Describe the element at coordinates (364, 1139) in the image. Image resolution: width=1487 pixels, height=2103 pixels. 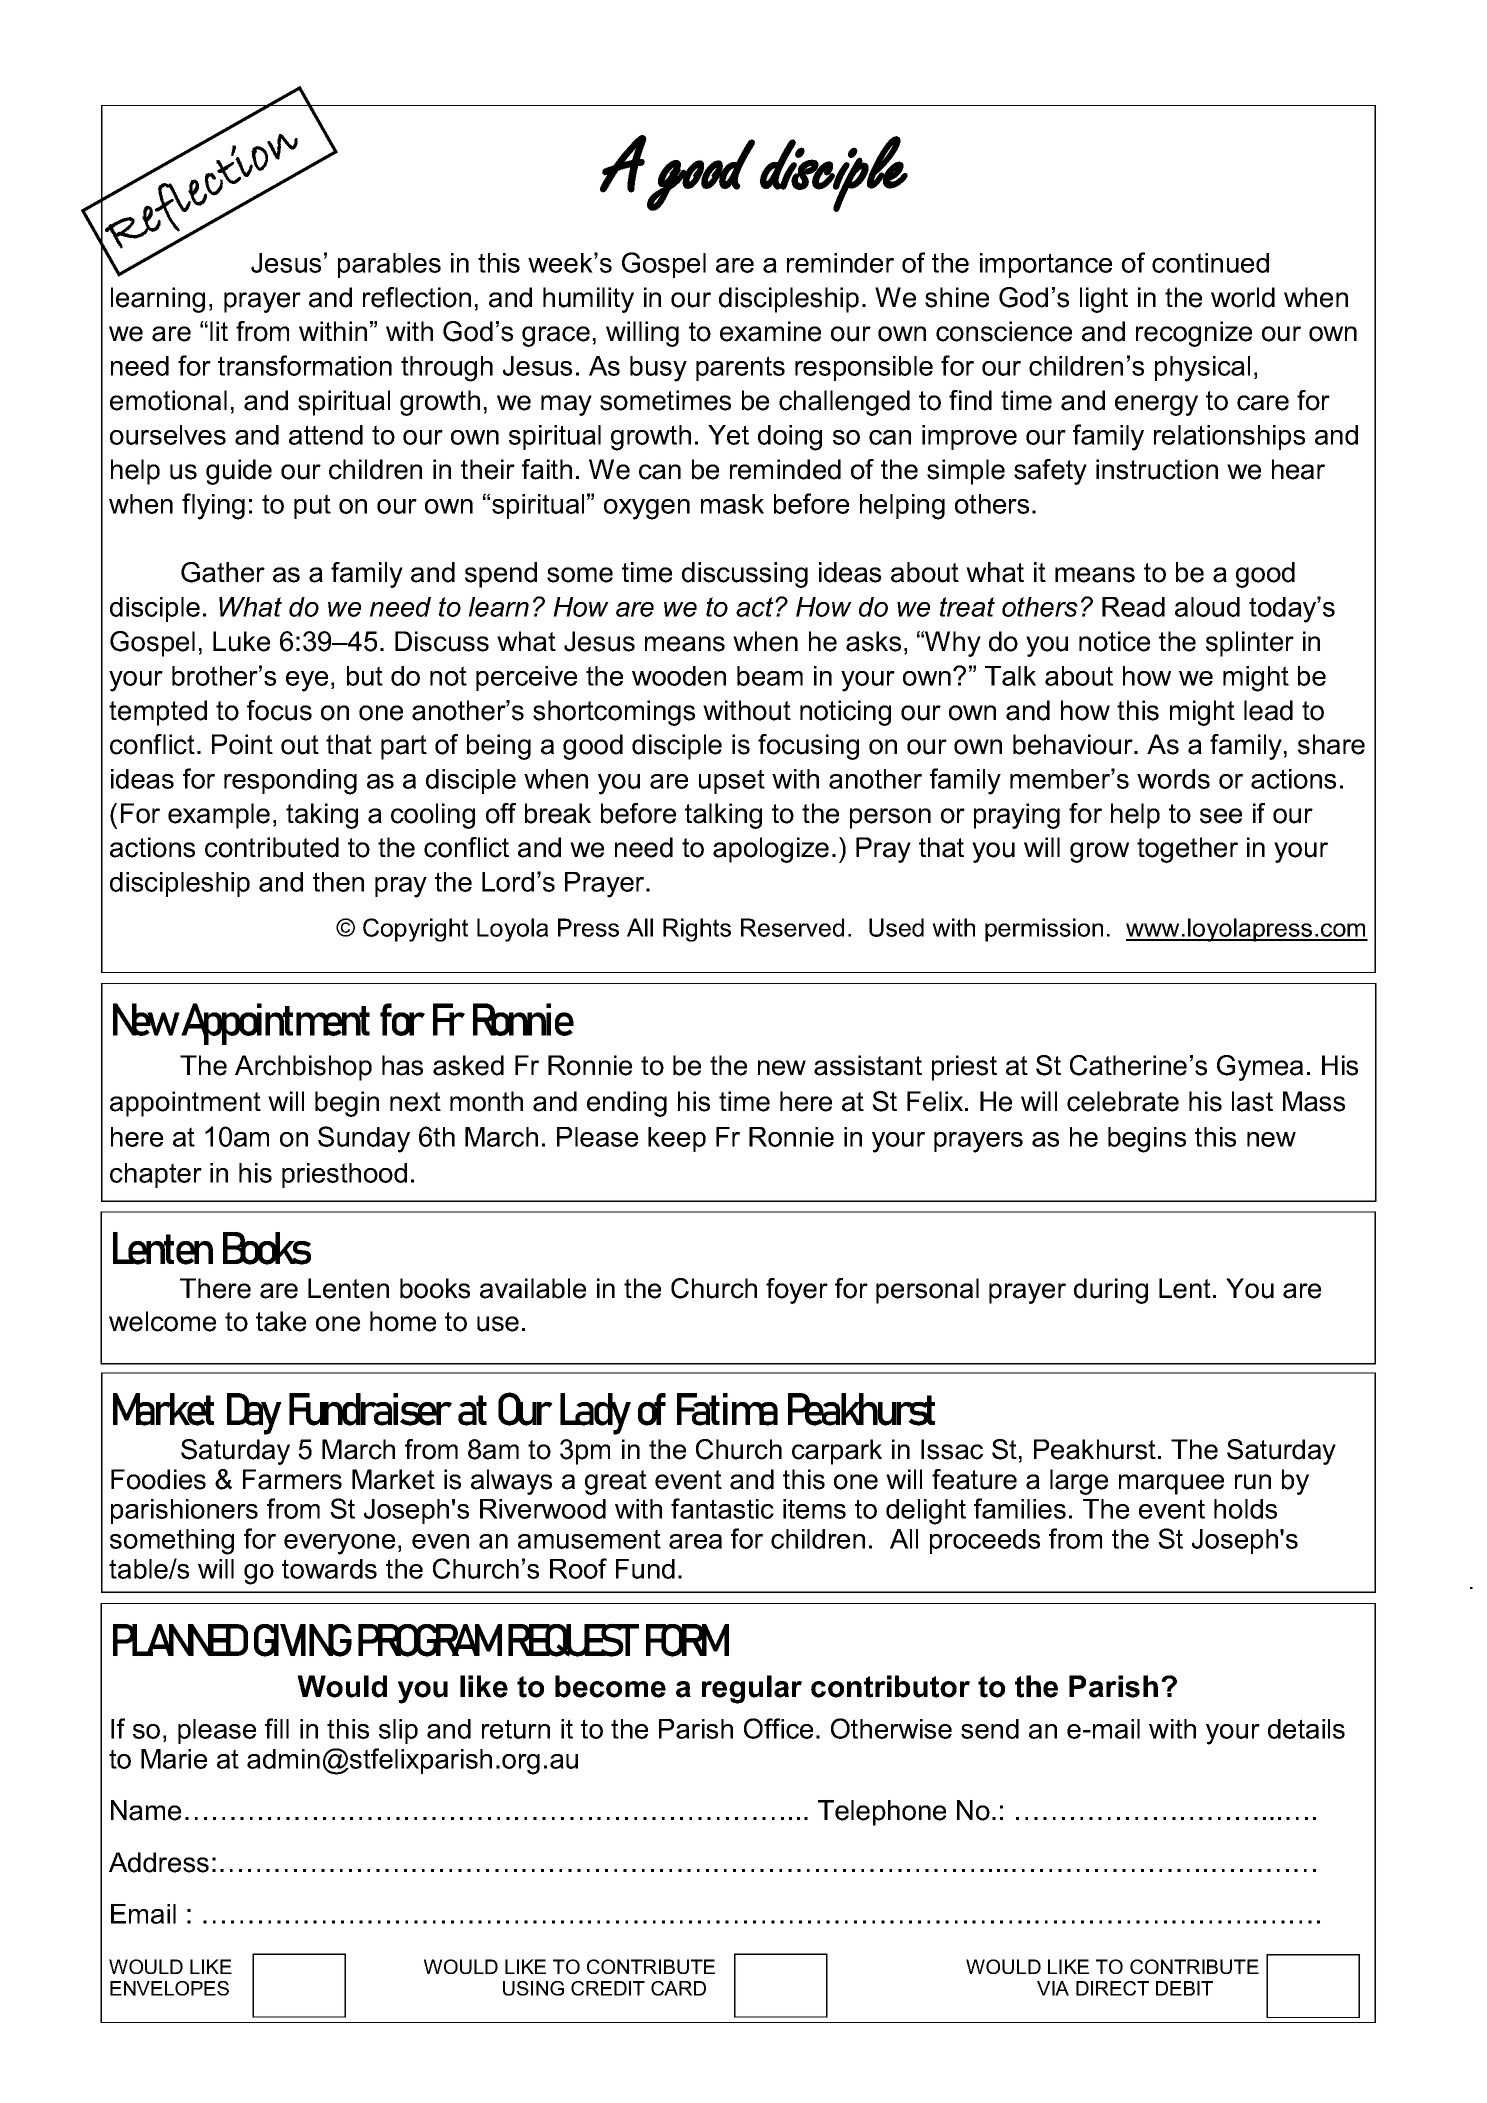
I see `Sunday` at that location.
